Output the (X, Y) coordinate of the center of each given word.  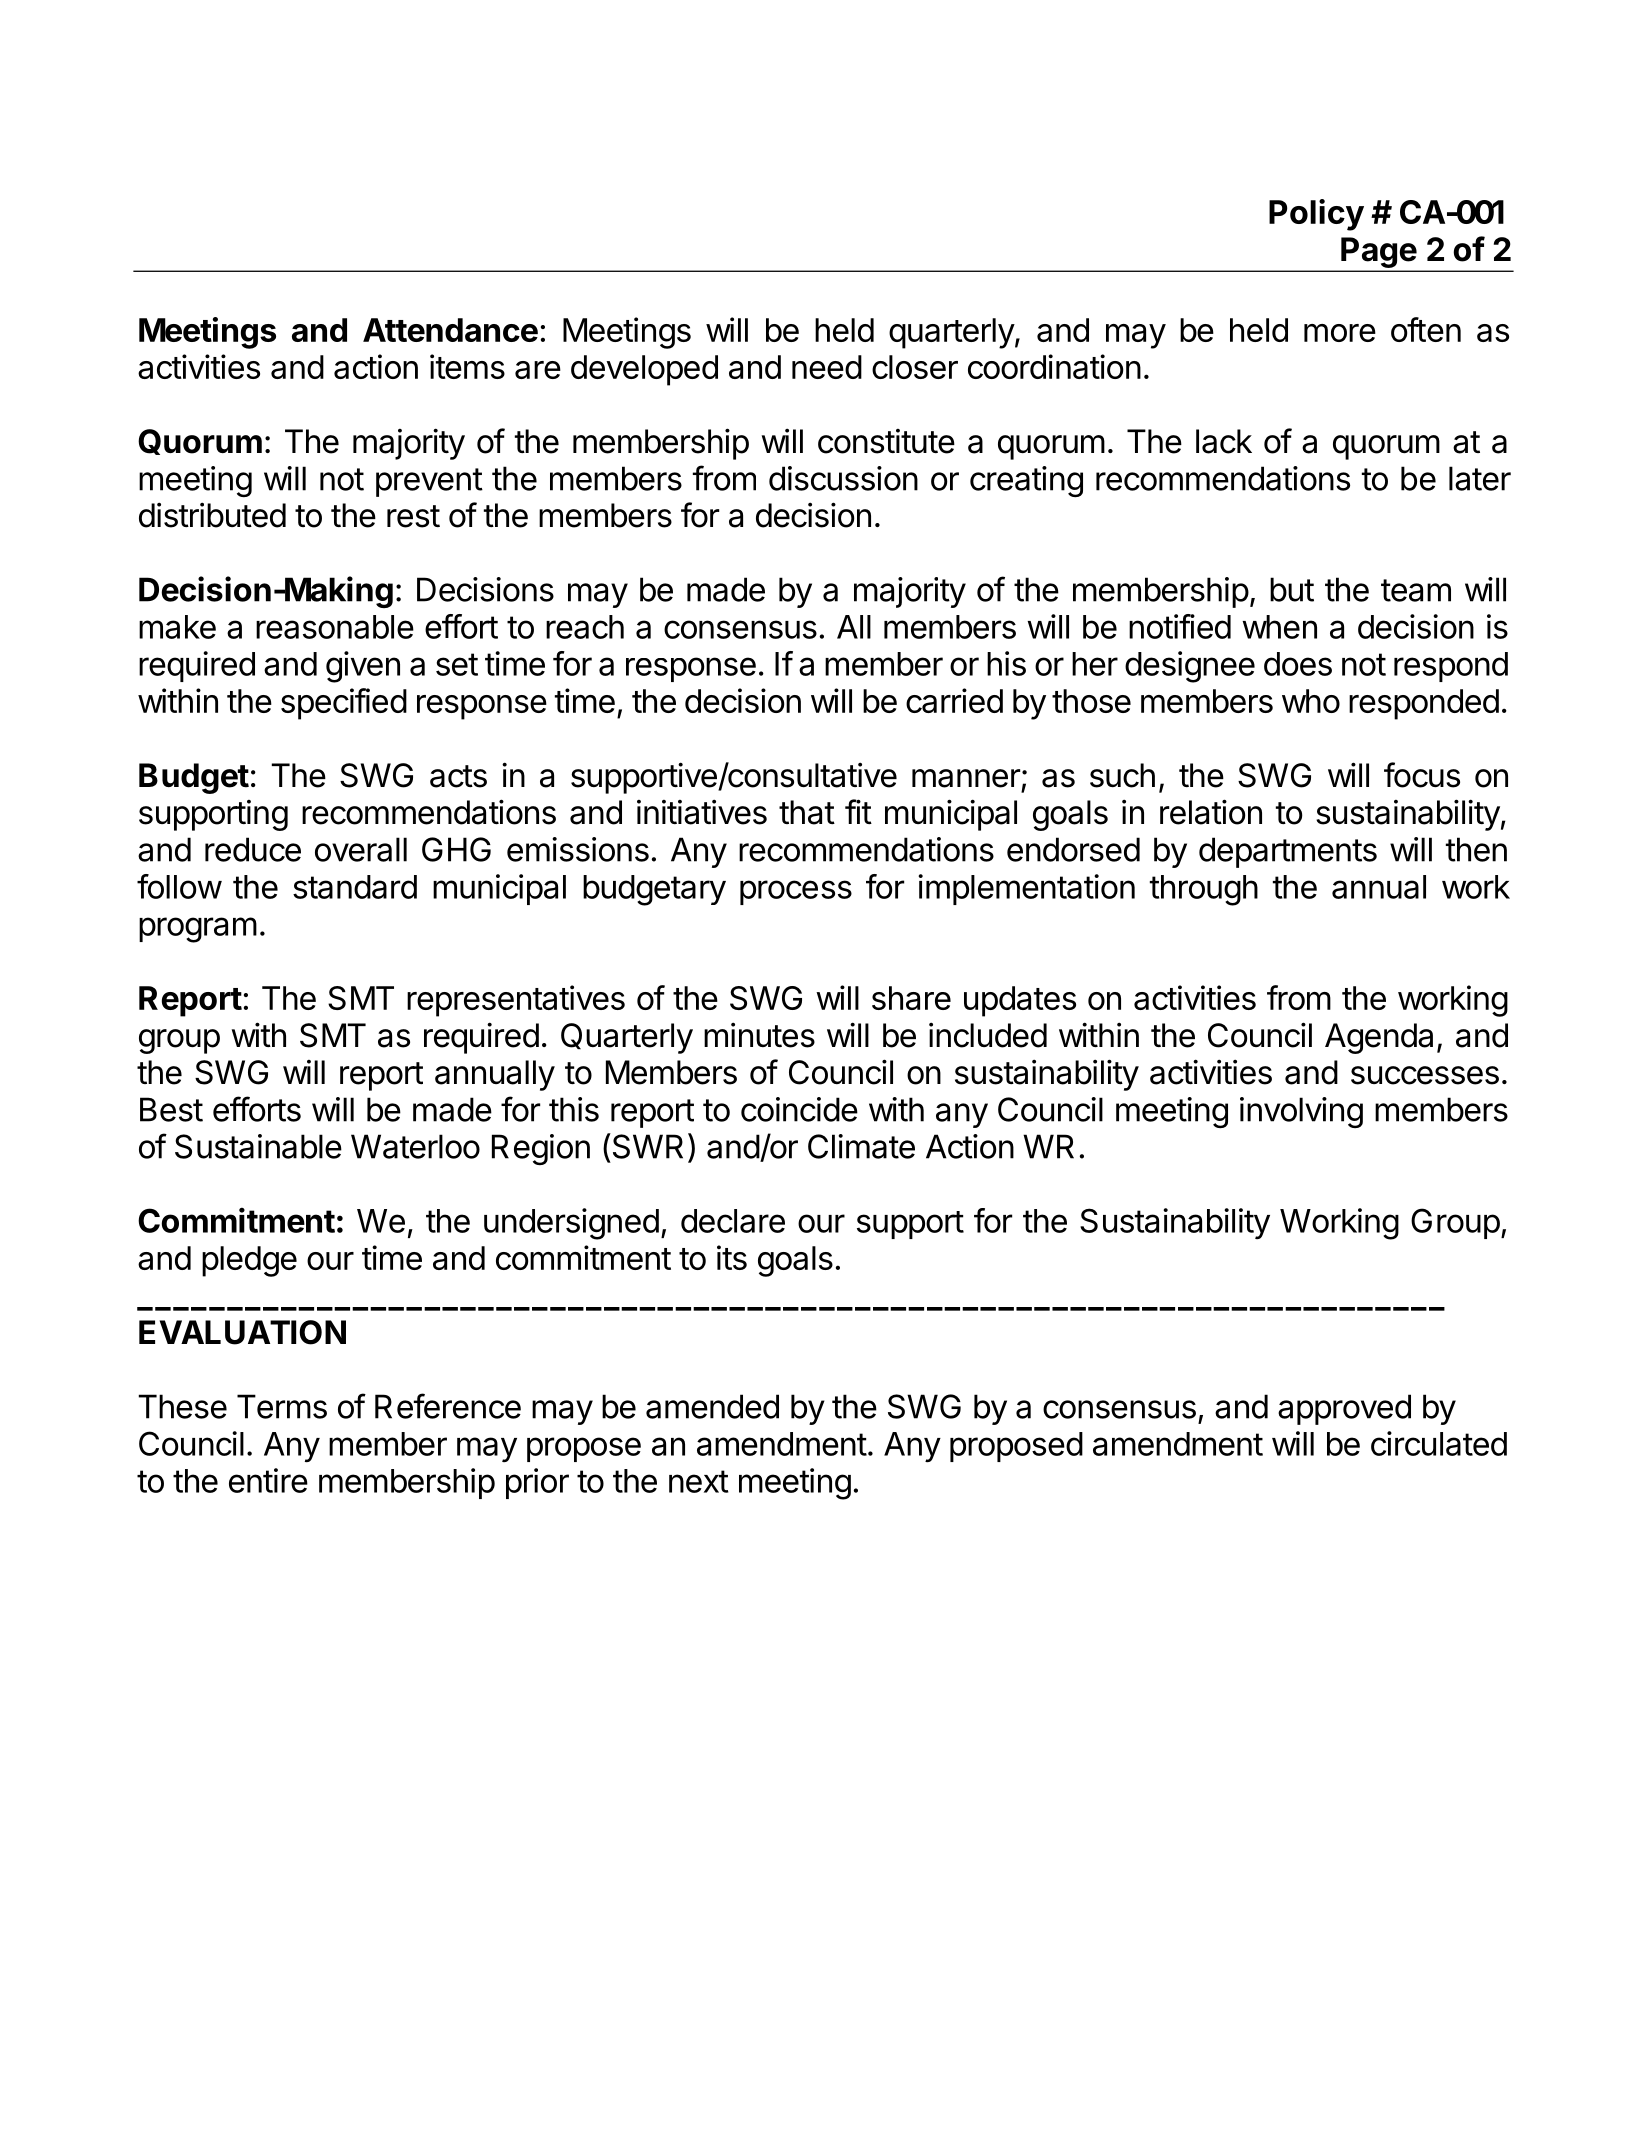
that (807, 812)
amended (712, 1406)
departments (1288, 852)
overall (361, 849)
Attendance (450, 330)
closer (915, 367)
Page (1379, 252)
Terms (282, 1406)
